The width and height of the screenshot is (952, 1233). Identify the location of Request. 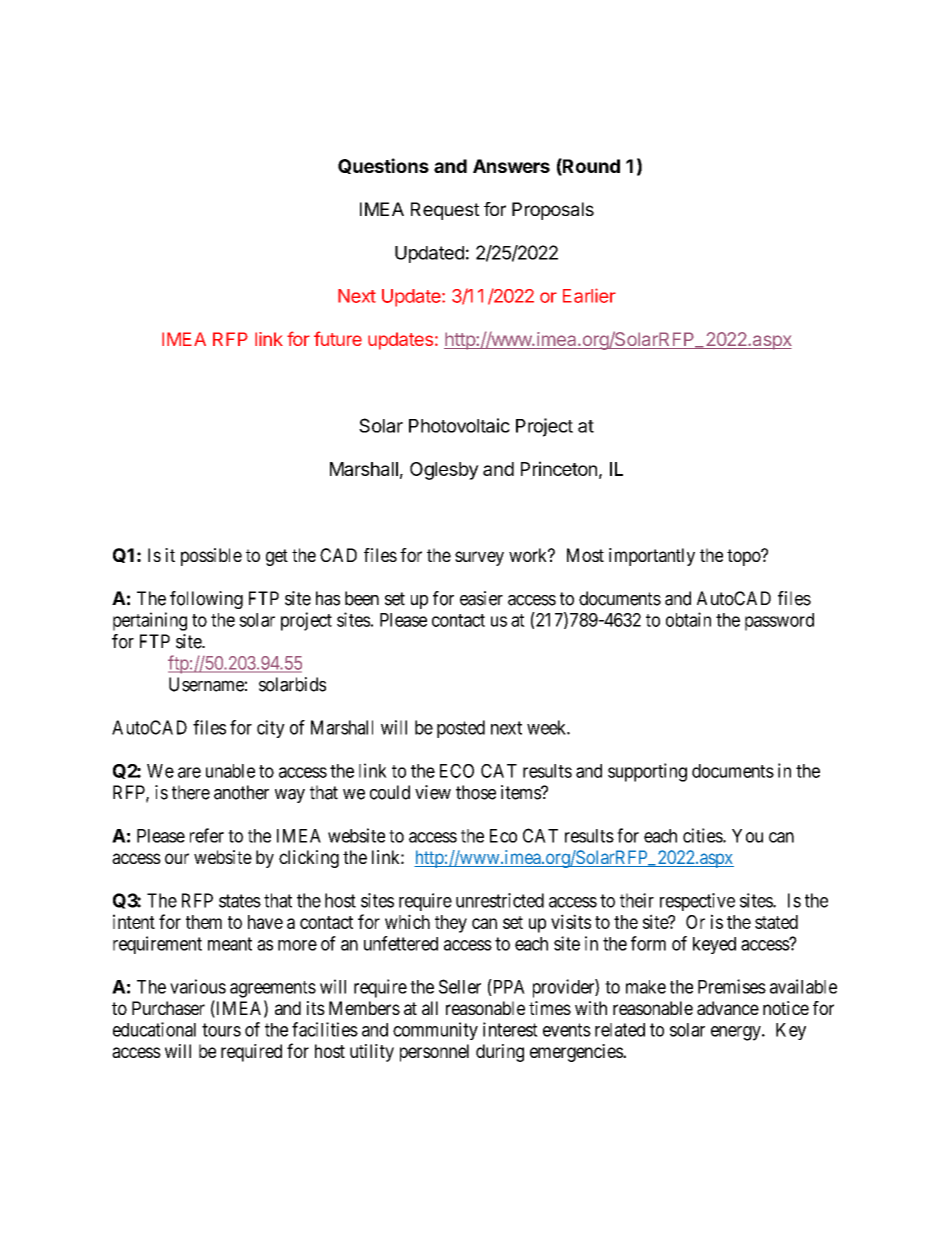
(445, 211).
